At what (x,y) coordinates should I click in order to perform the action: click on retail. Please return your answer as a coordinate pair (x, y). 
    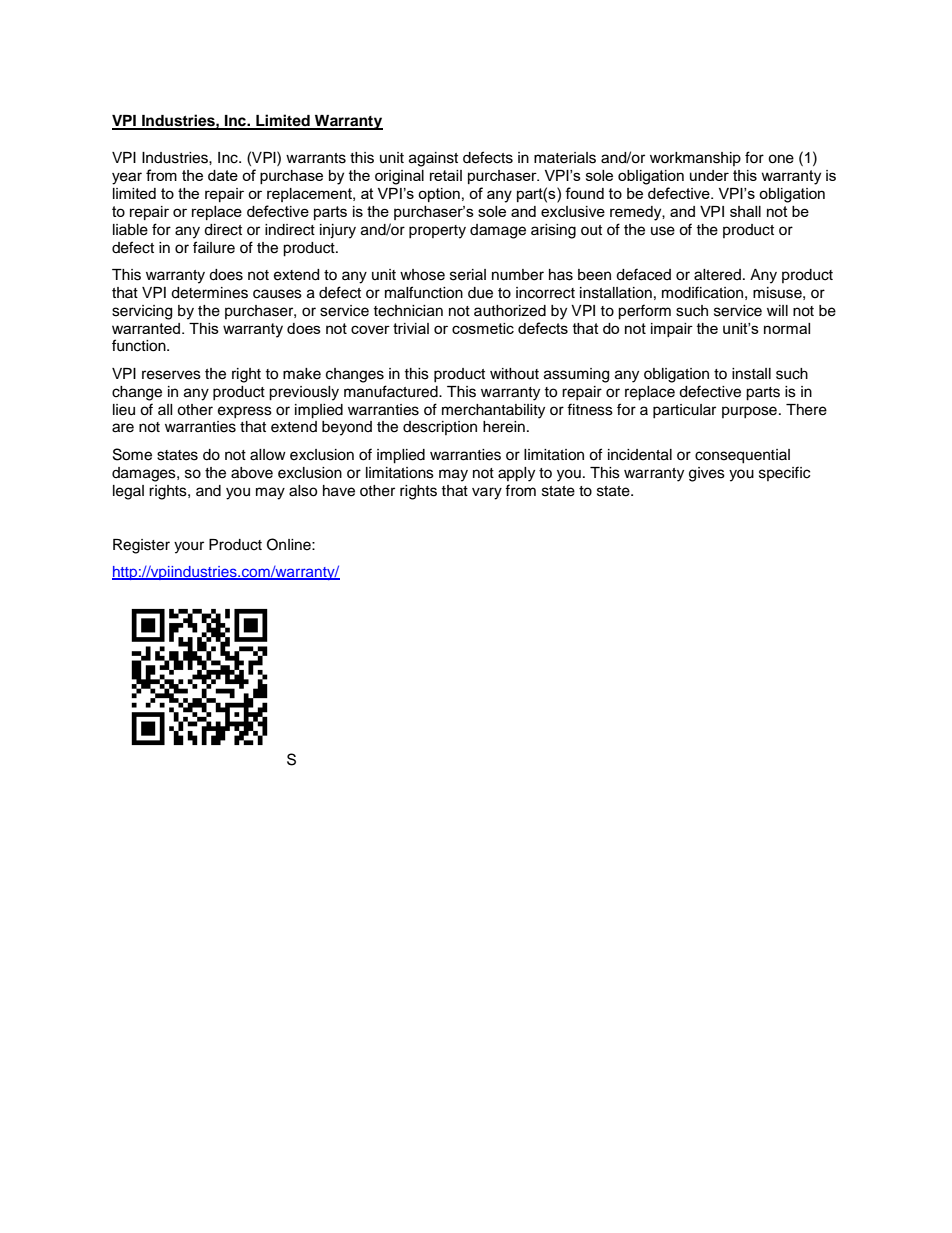
    Looking at the image, I should click on (446, 175).
